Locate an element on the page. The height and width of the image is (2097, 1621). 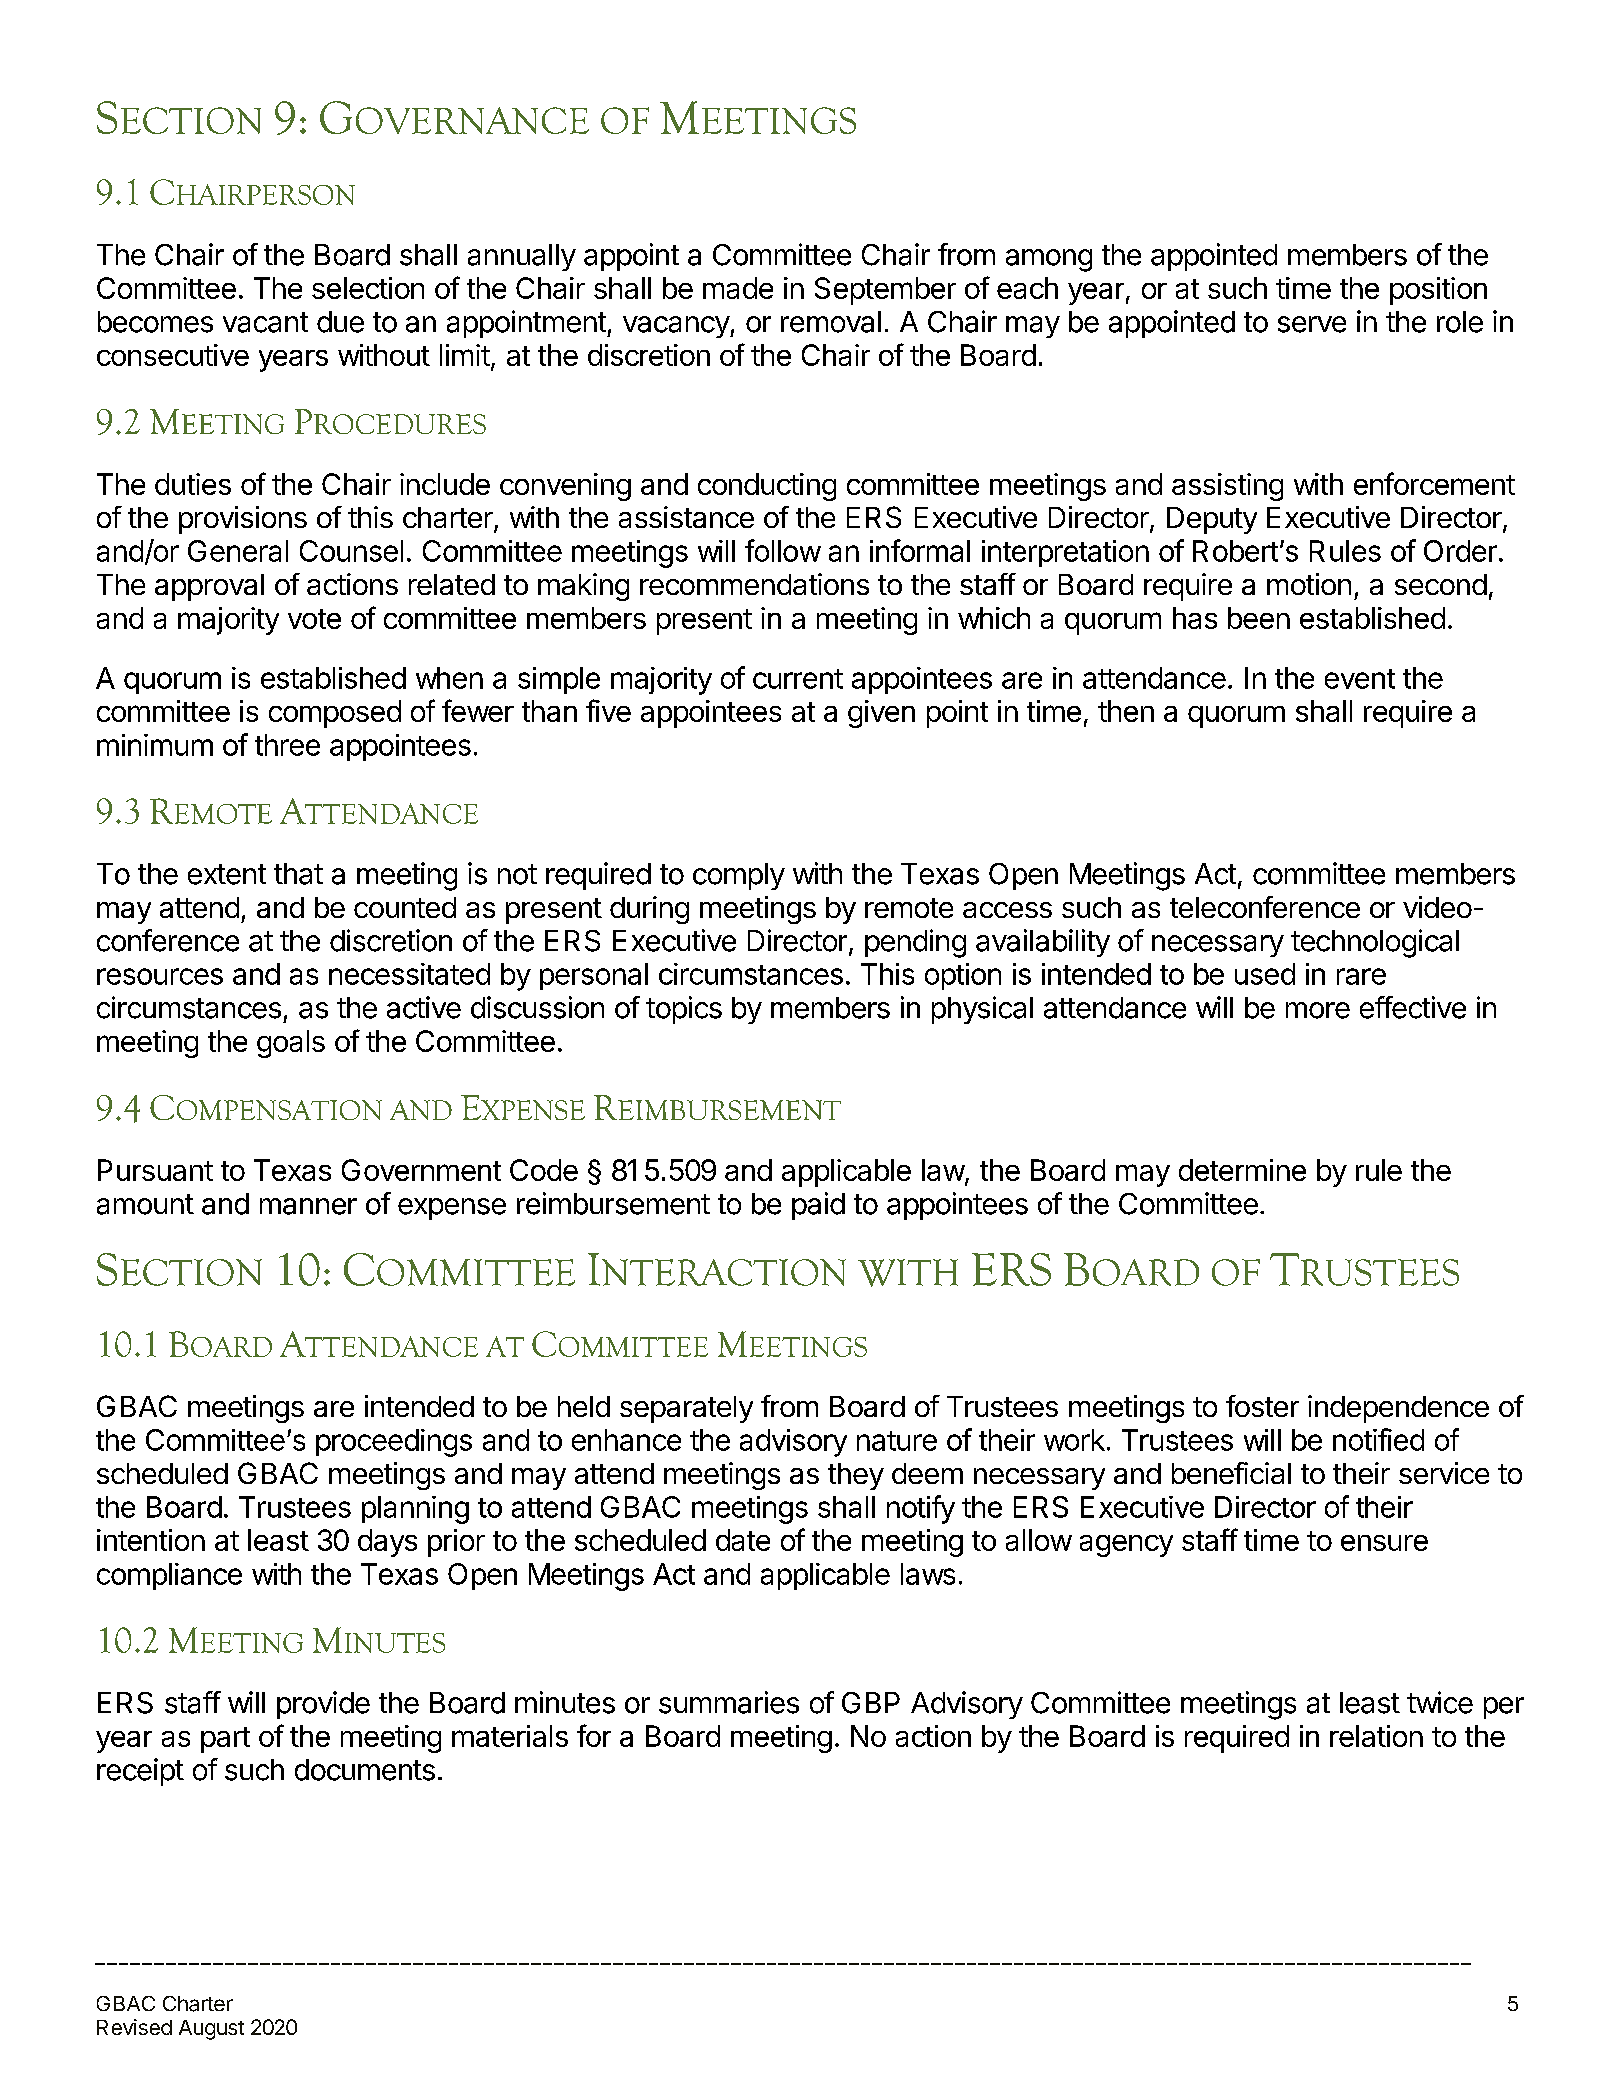
foster is located at coordinates (1262, 1406).
